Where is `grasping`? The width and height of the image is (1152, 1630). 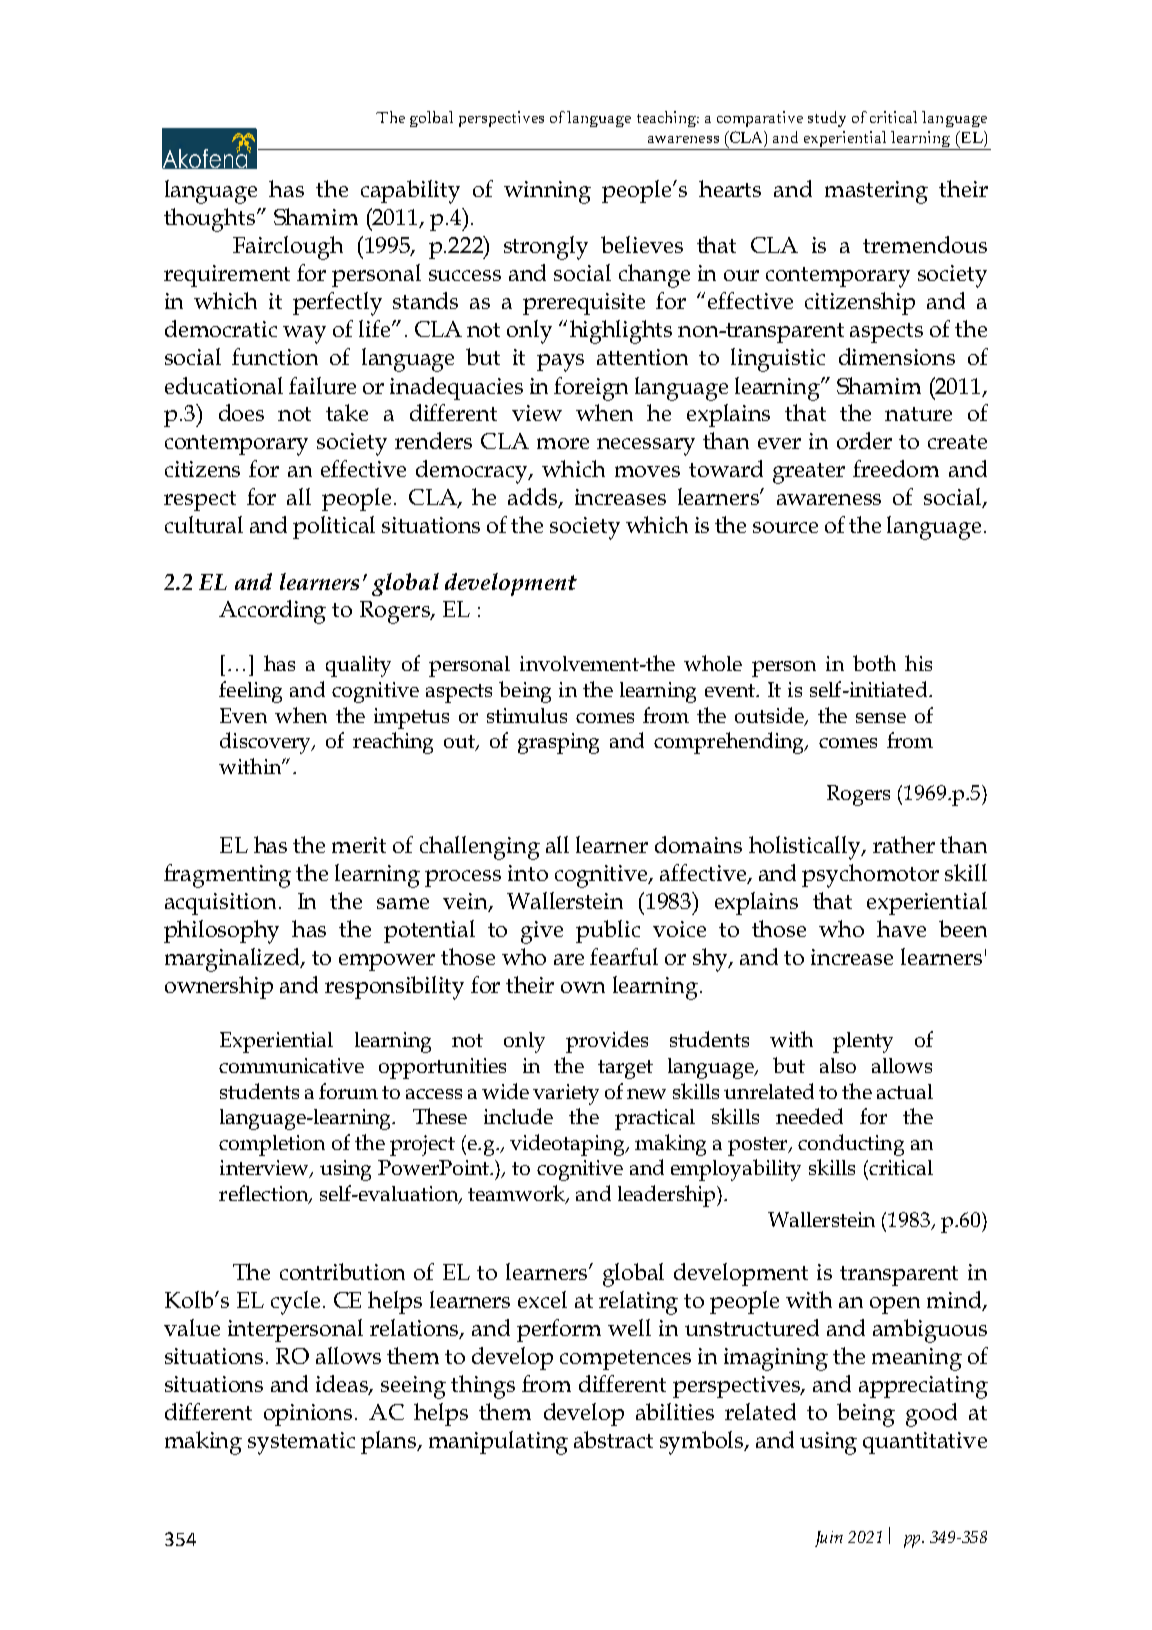
grasping is located at coordinates (558, 743).
